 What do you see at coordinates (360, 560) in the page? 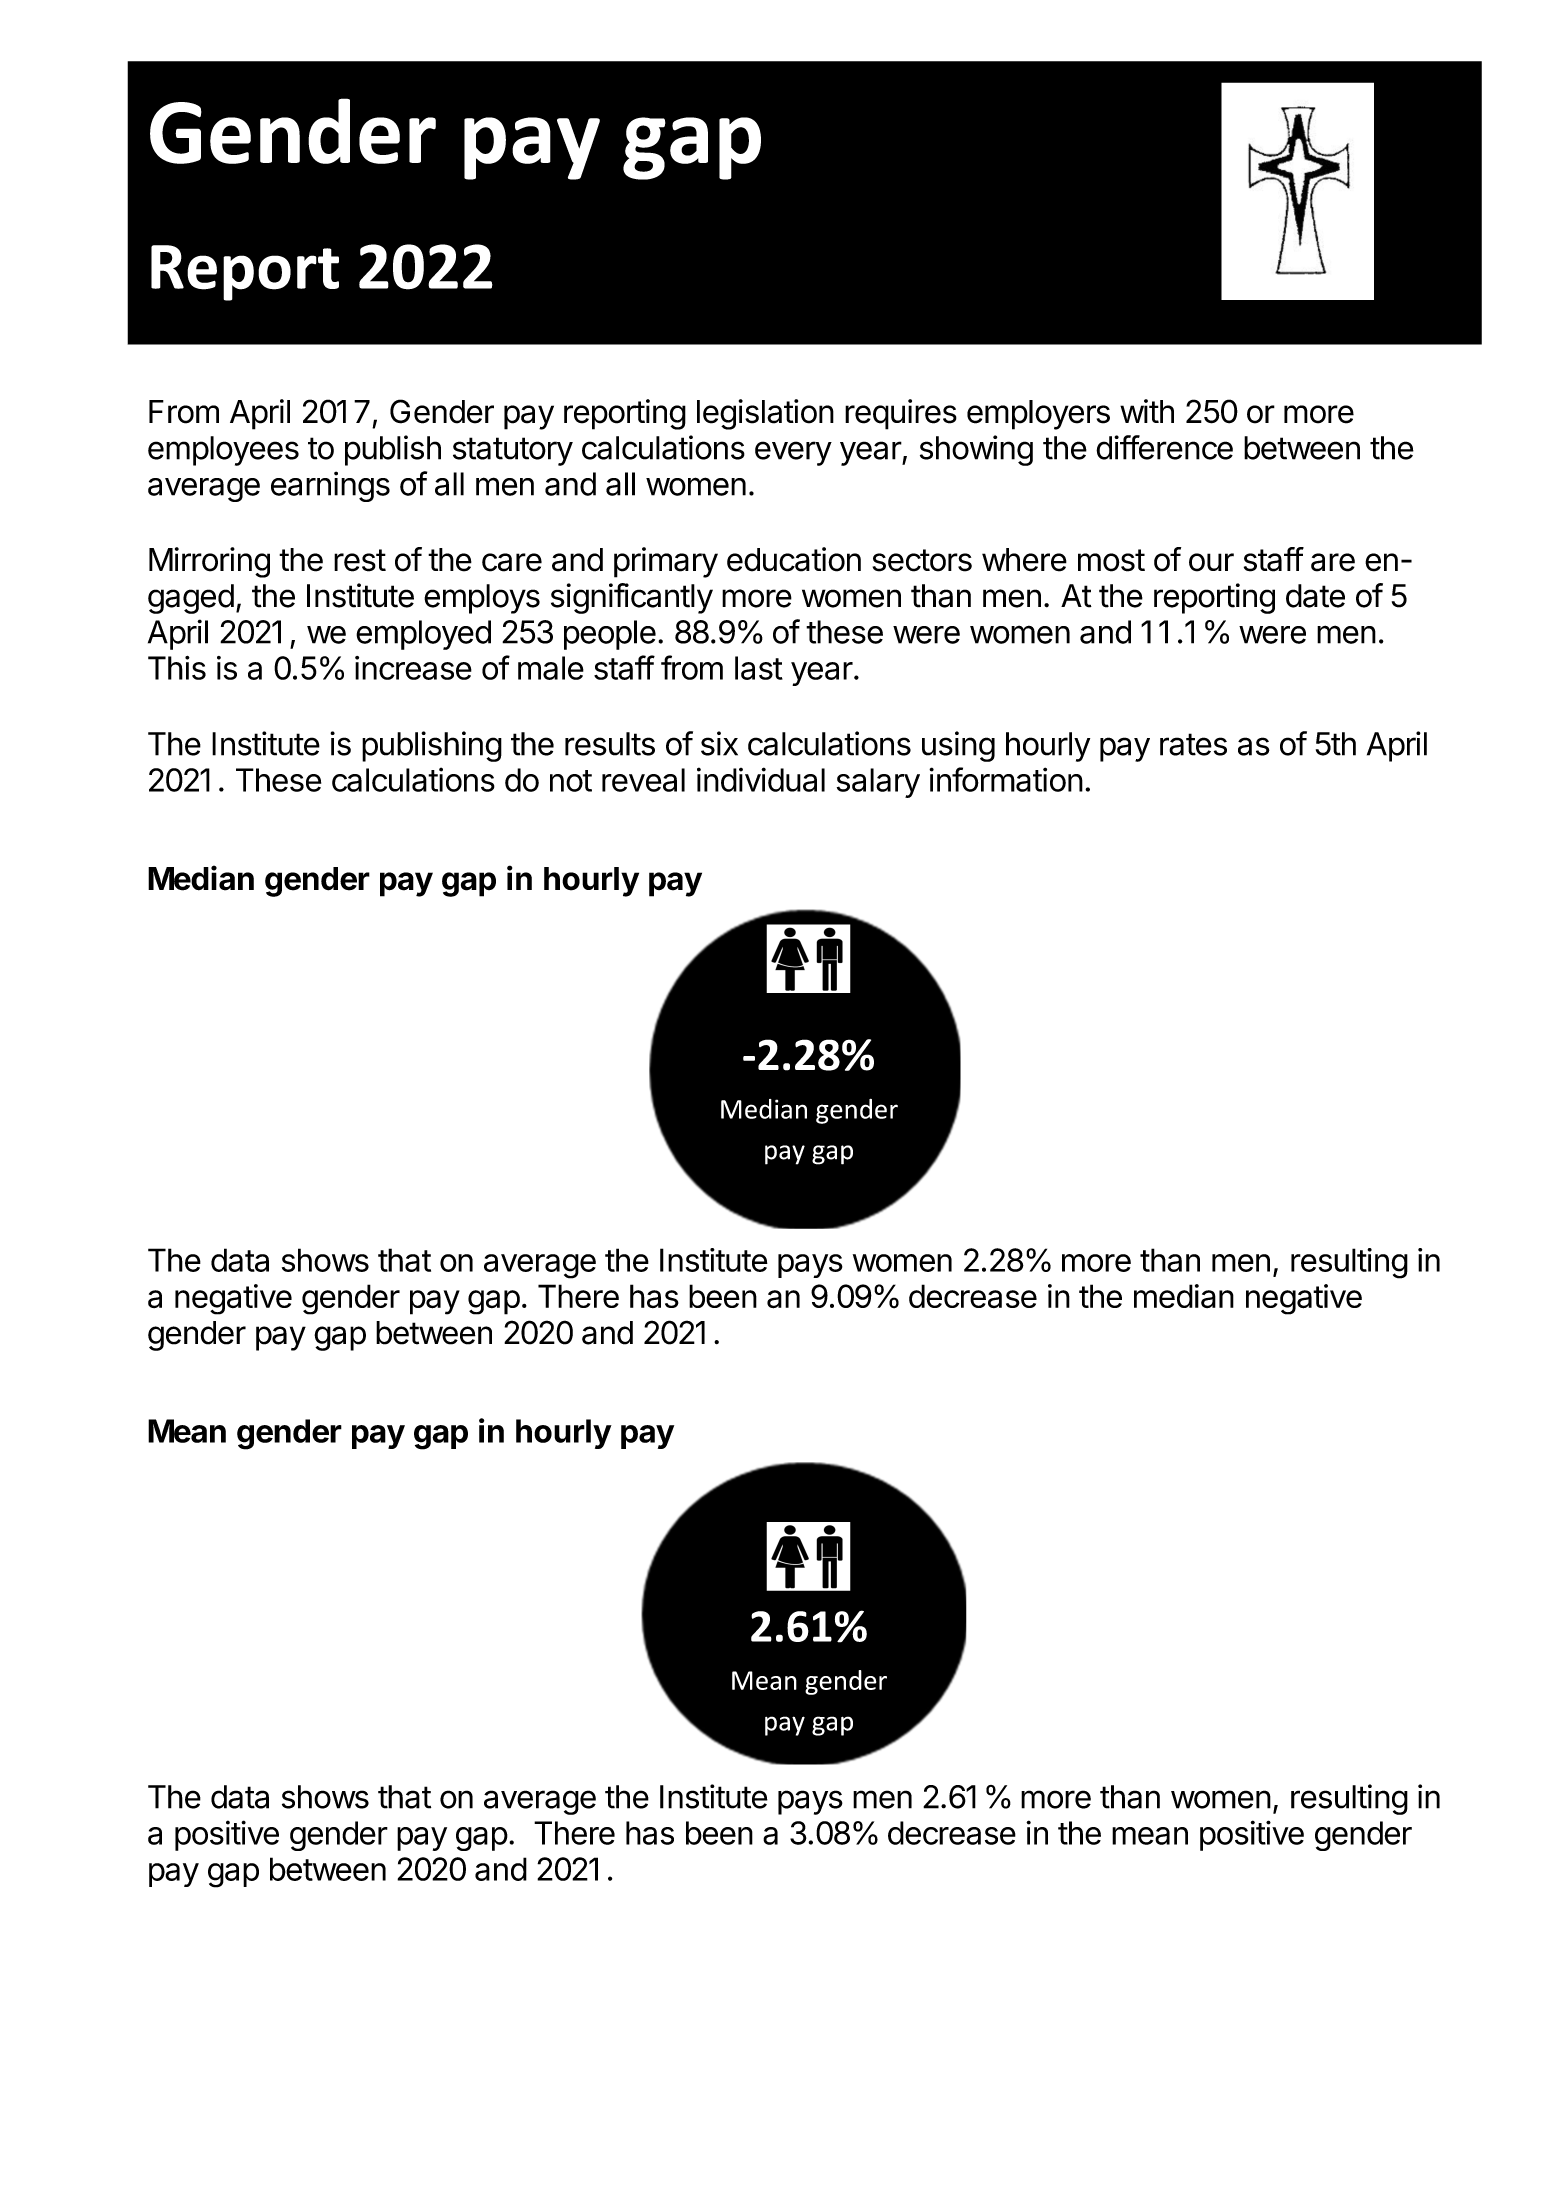
I see `rest` at bounding box center [360, 560].
